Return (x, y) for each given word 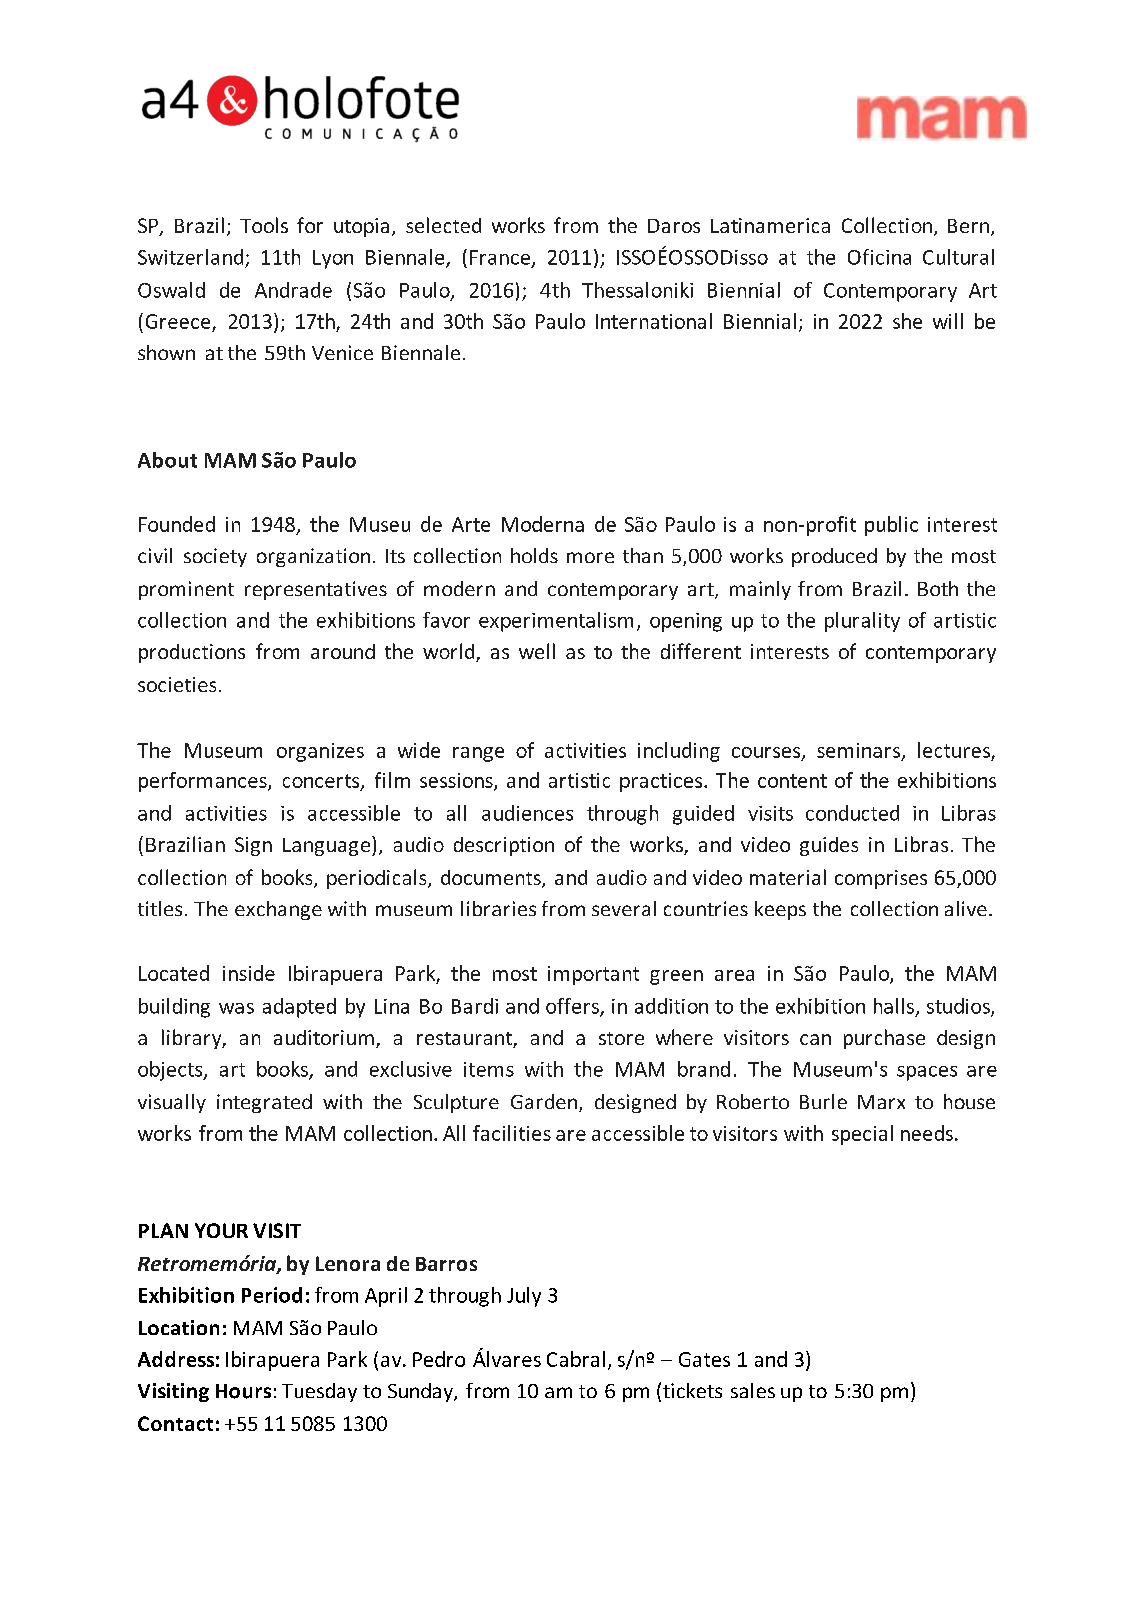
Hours (243, 1391)
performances (204, 782)
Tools (264, 225)
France (500, 257)
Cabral (576, 1359)
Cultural (958, 257)
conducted (852, 813)
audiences (527, 813)
